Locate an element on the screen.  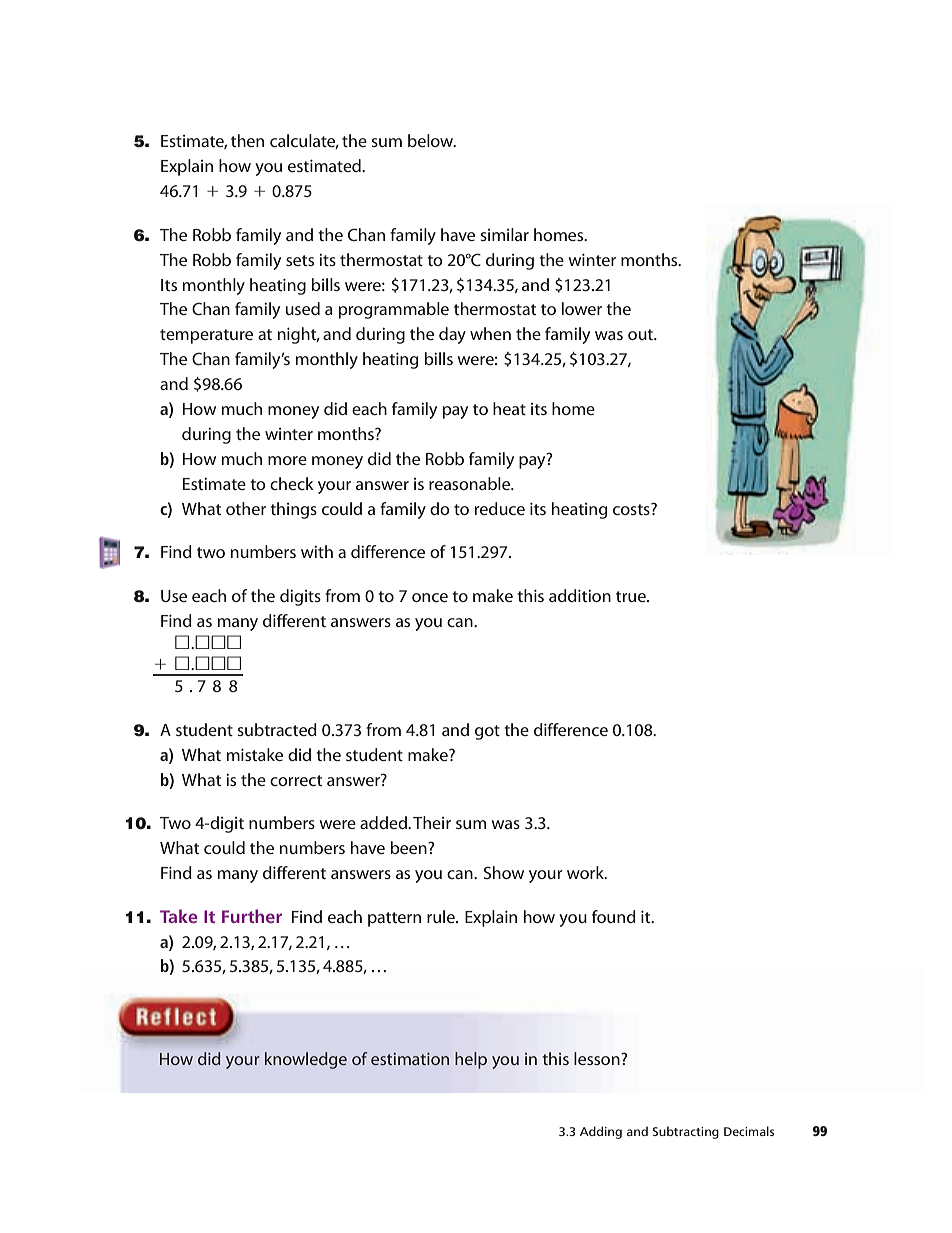
knowledge is located at coordinates (306, 1060).
